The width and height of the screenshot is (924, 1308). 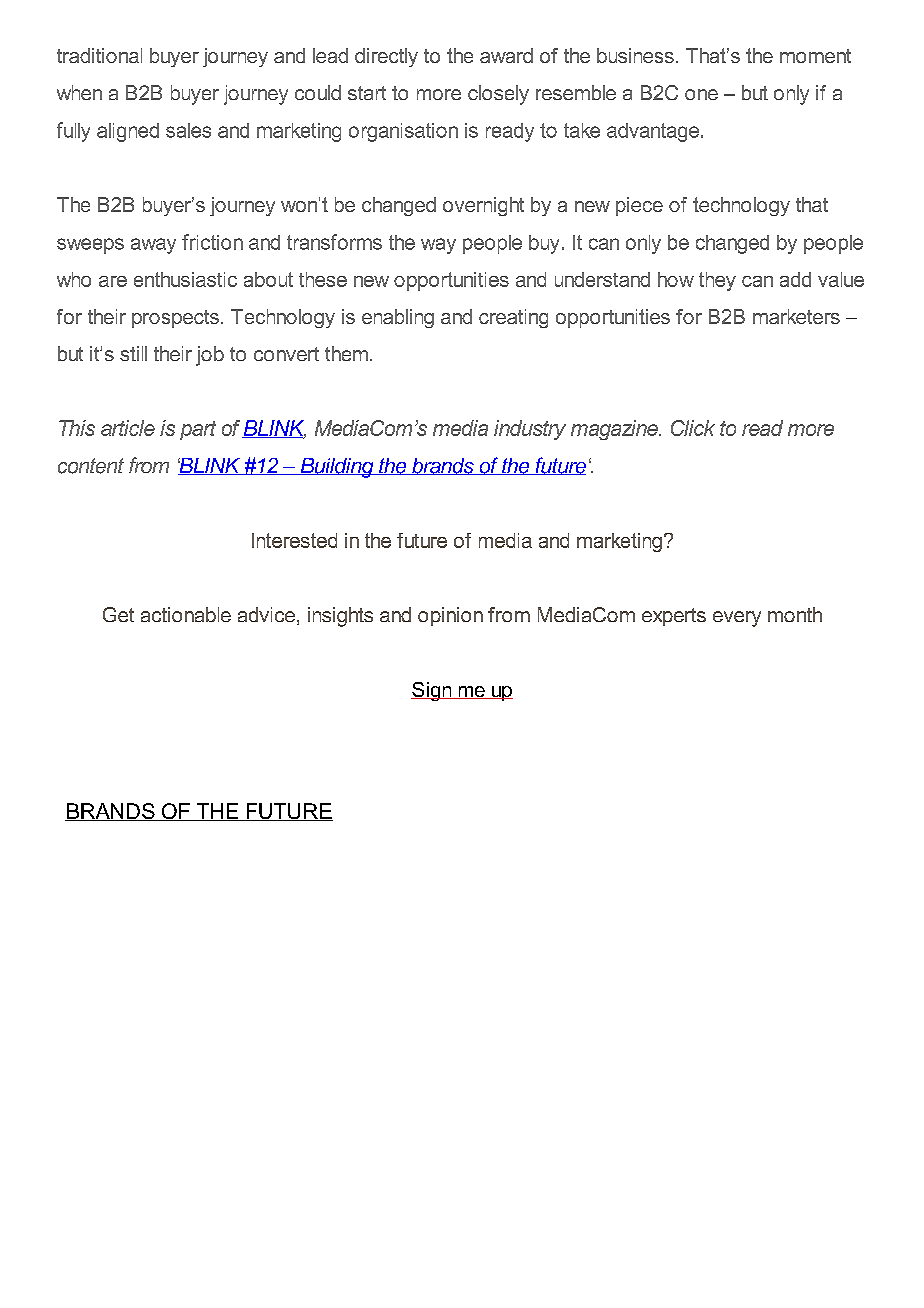 What do you see at coordinates (498, 95) in the screenshot?
I see `closely` at bounding box center [498, 95].
